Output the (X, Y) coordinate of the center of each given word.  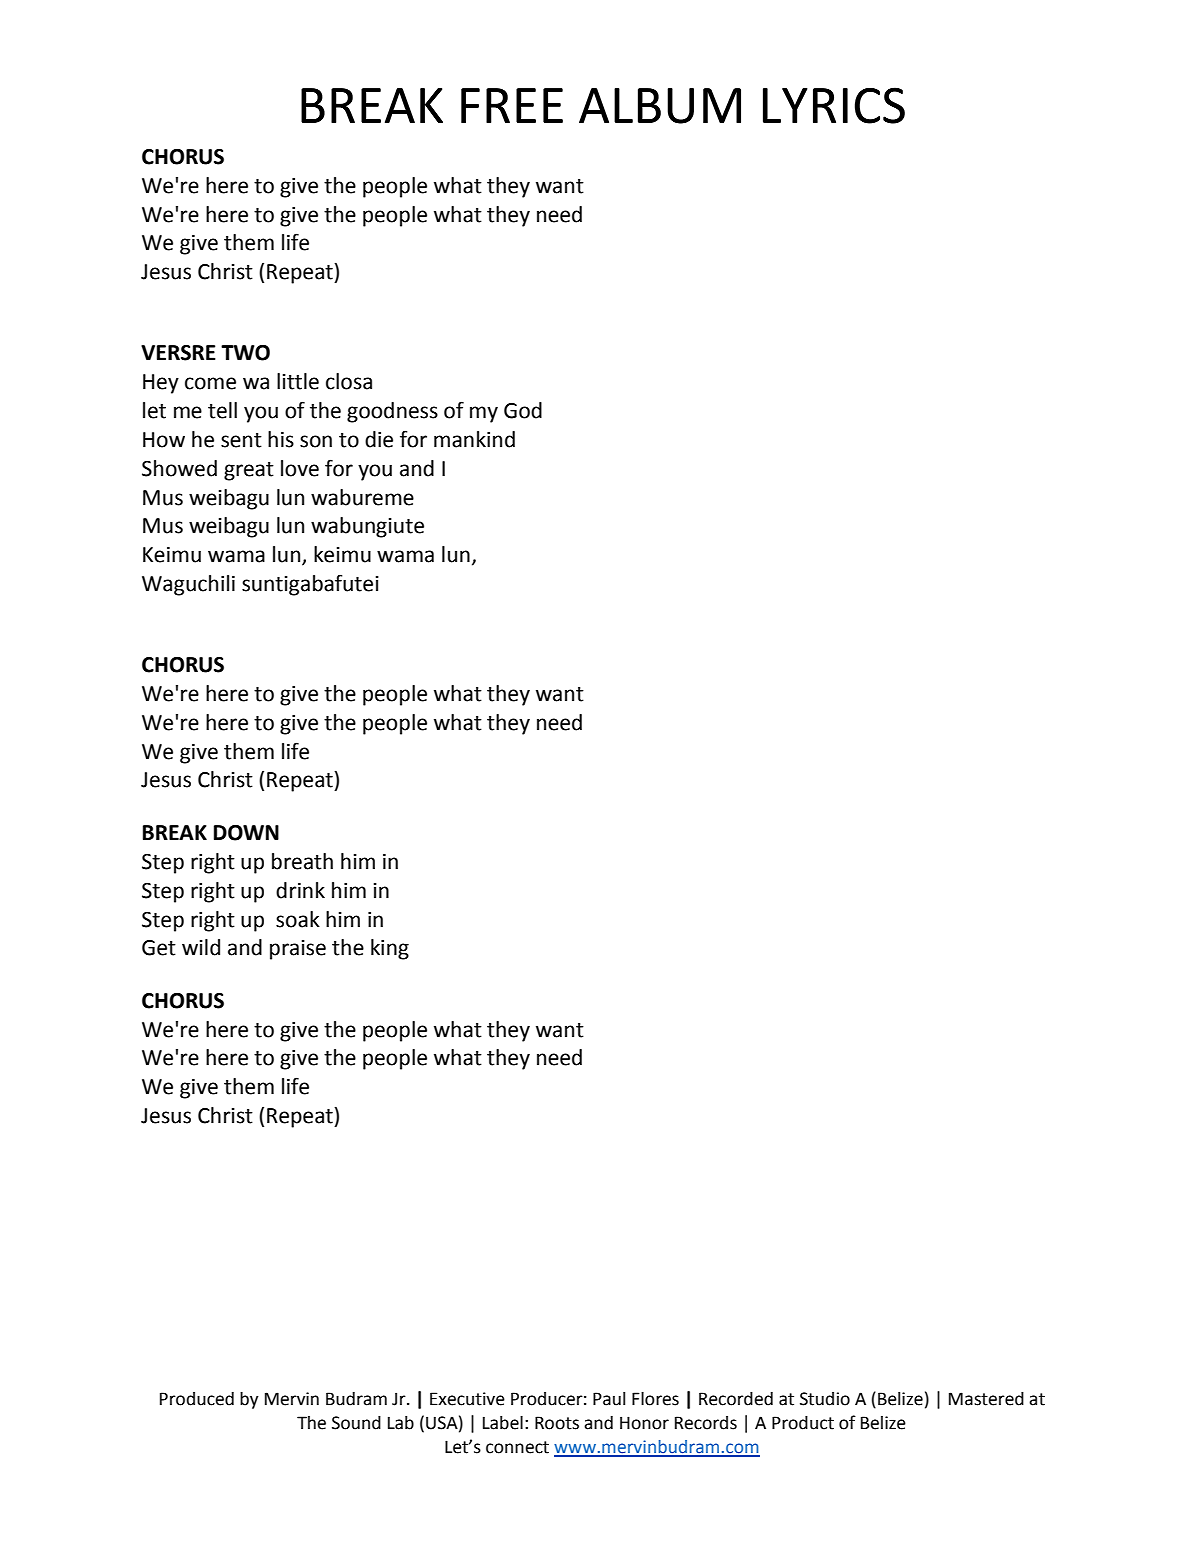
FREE (512, 105)
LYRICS (834, 105)
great (249, 471)
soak (298, 919)
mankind (474, 439)
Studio (825, 1399)
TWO (245, 353)
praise (298, 950)
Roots (557, 1423)
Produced (197, 1399)
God (523, 410)
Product (803, 1423)
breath (302, 861)
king (390, 949)
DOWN (246, 833)
